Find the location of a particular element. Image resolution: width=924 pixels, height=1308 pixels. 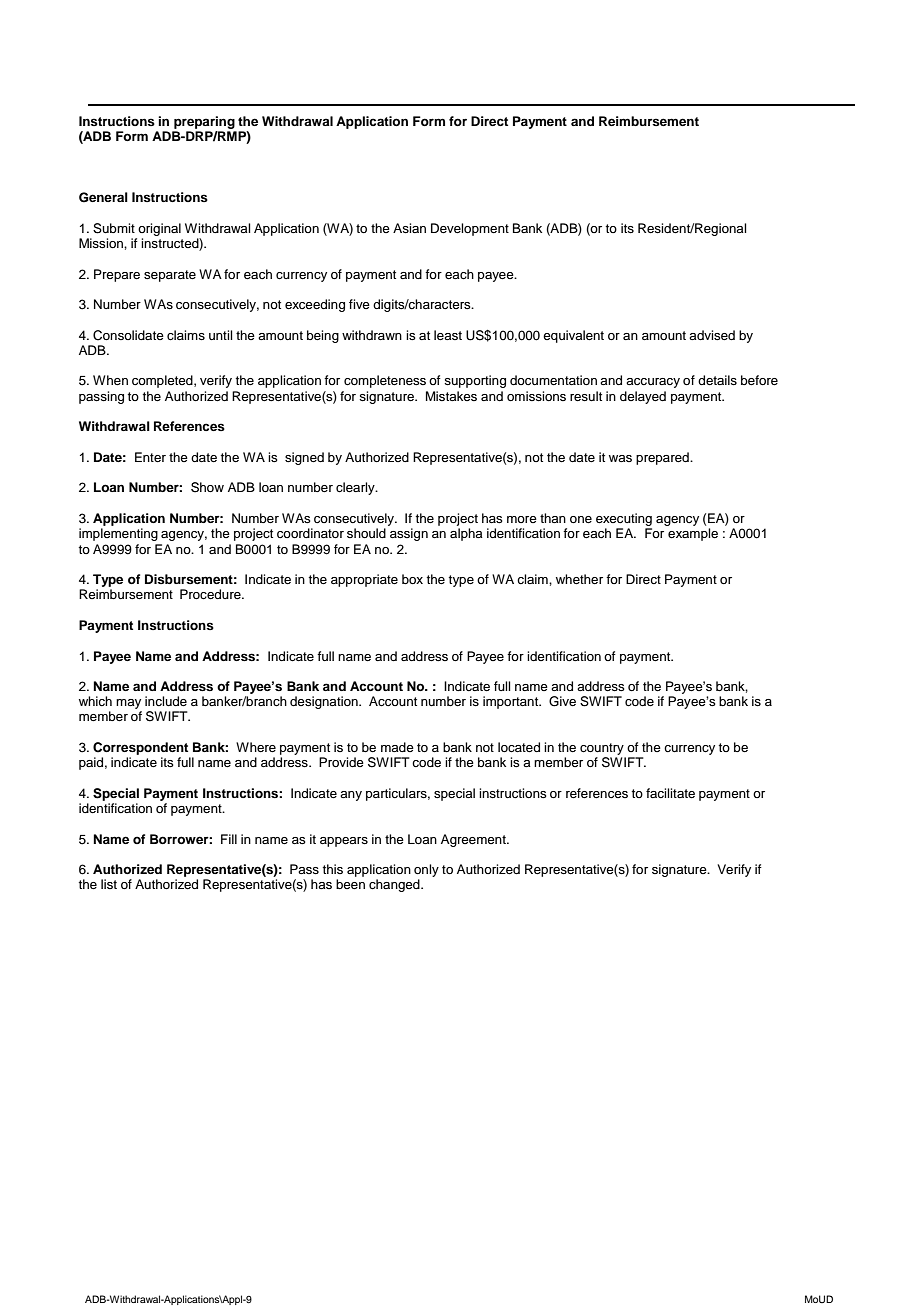

Mistakes is located at coordinates (451, 396).
